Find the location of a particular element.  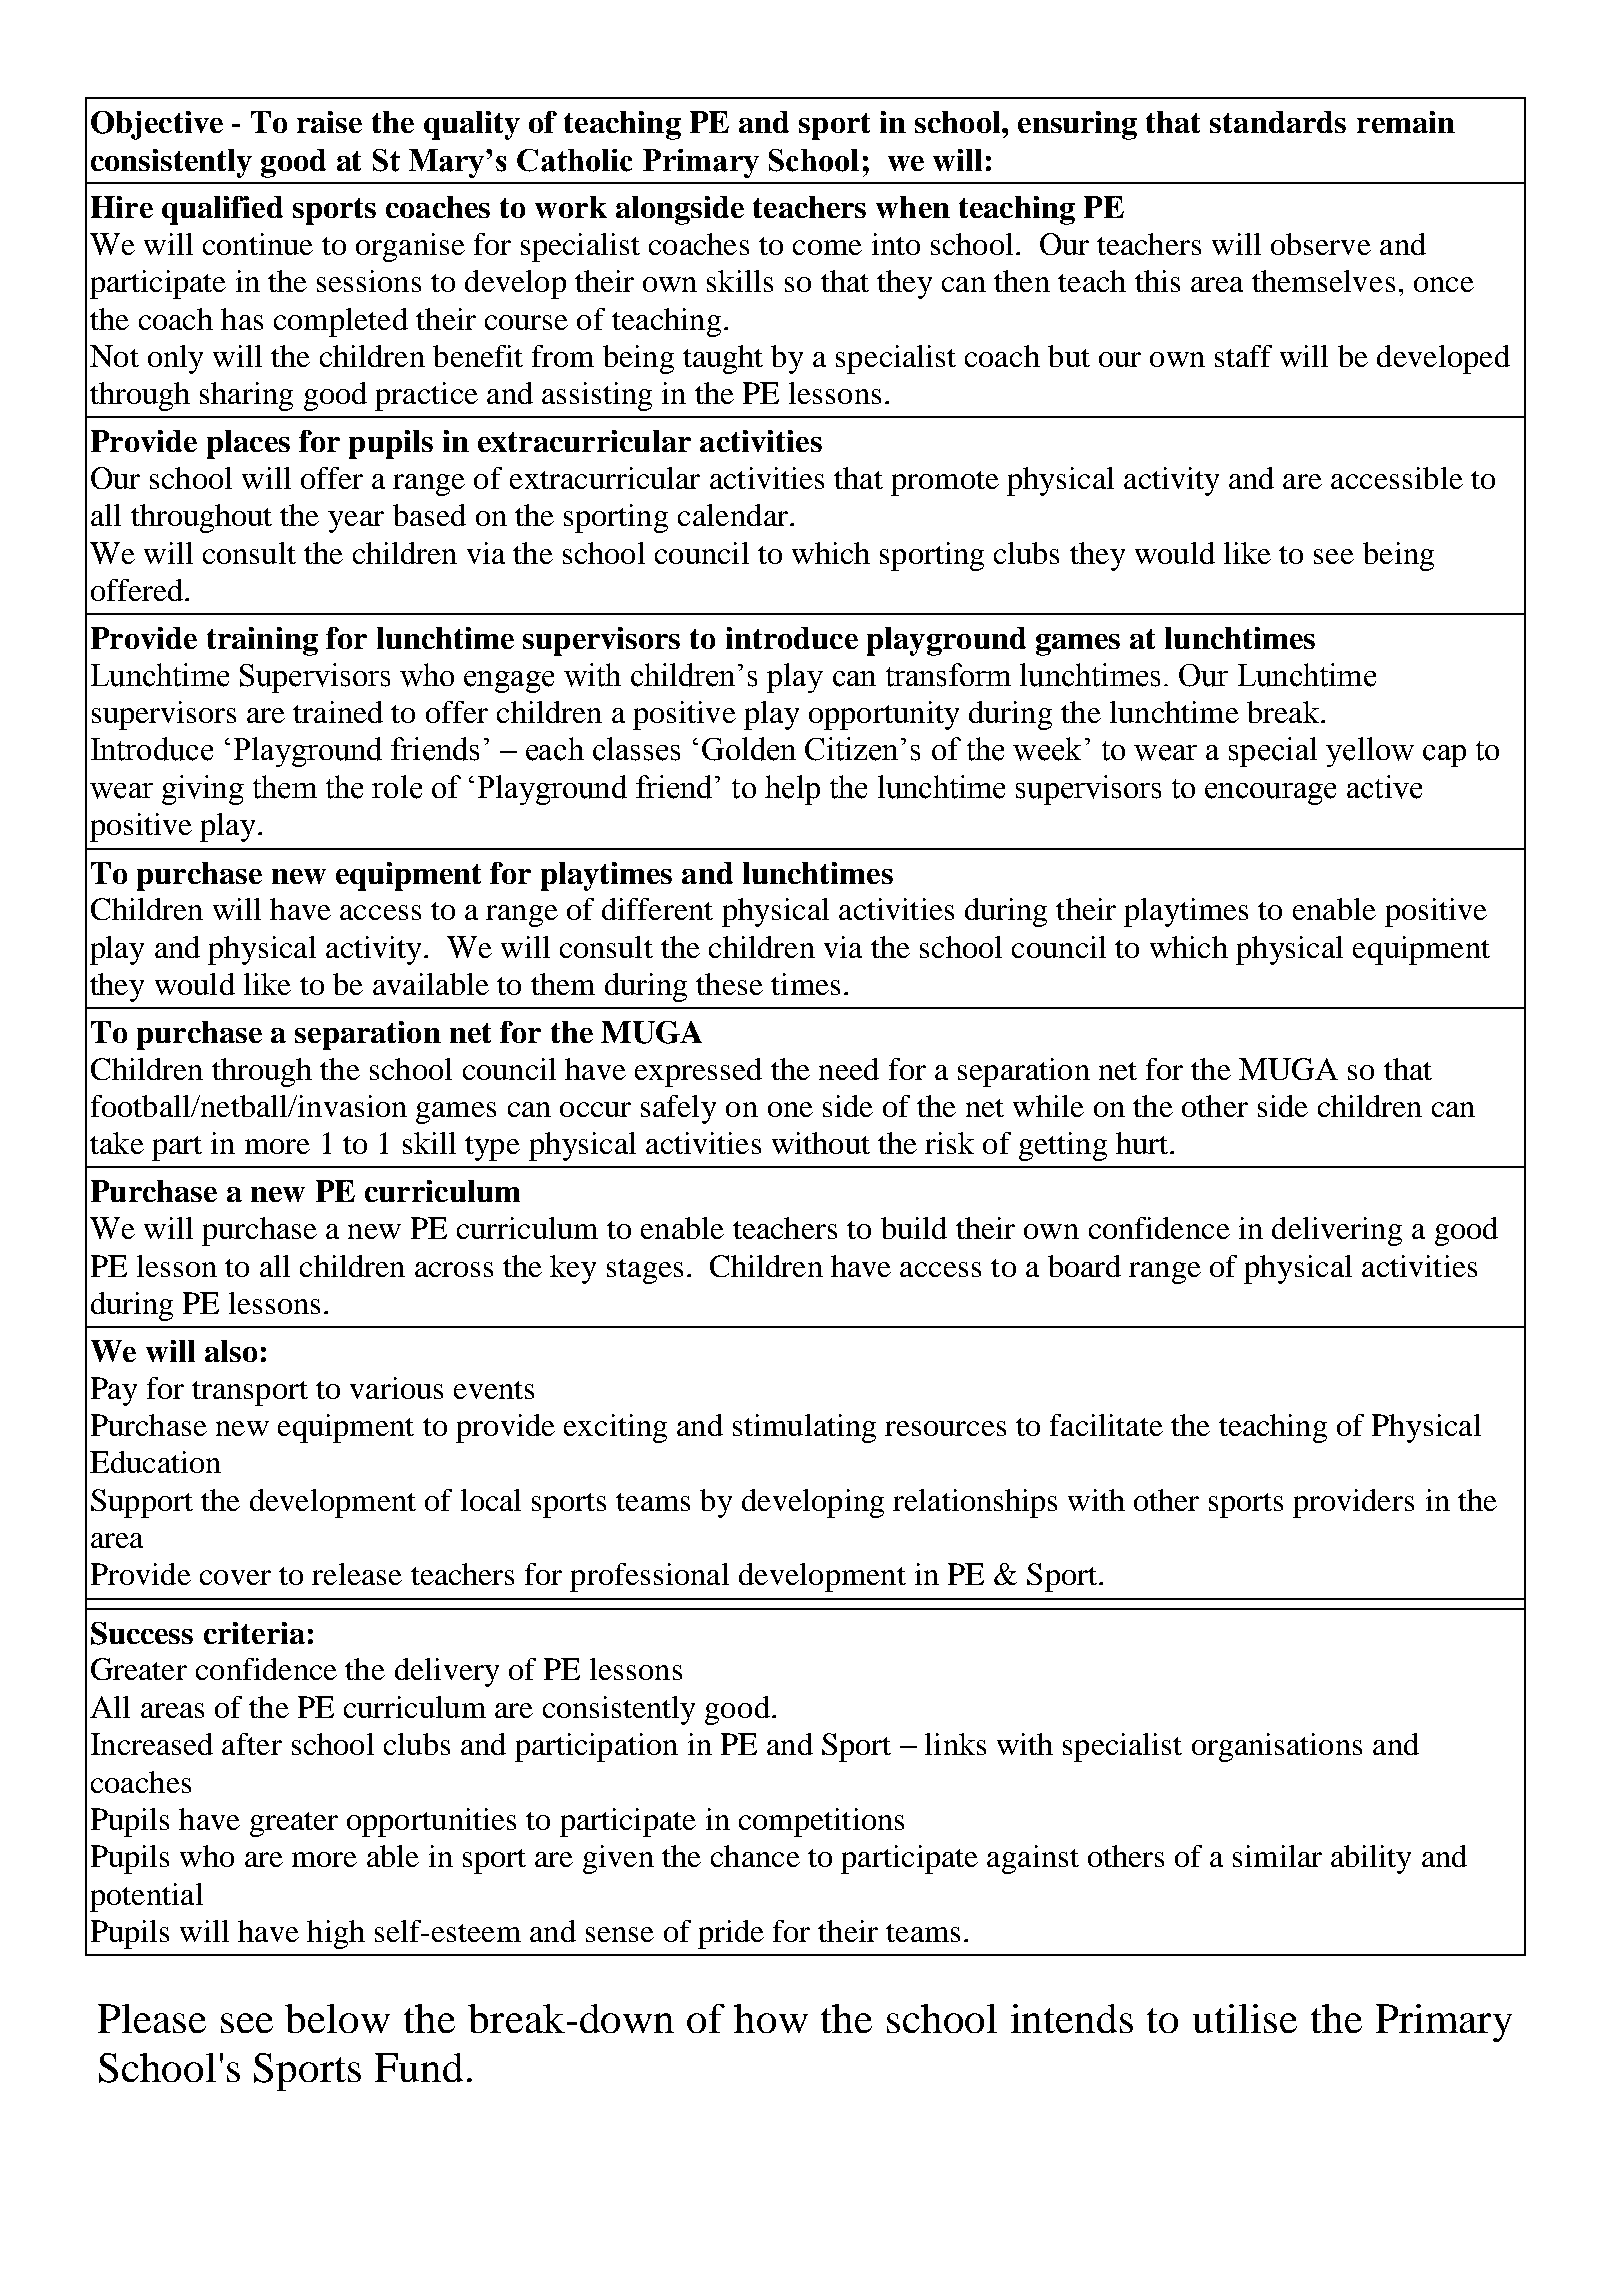

training is located at coordinates (262, 641).
